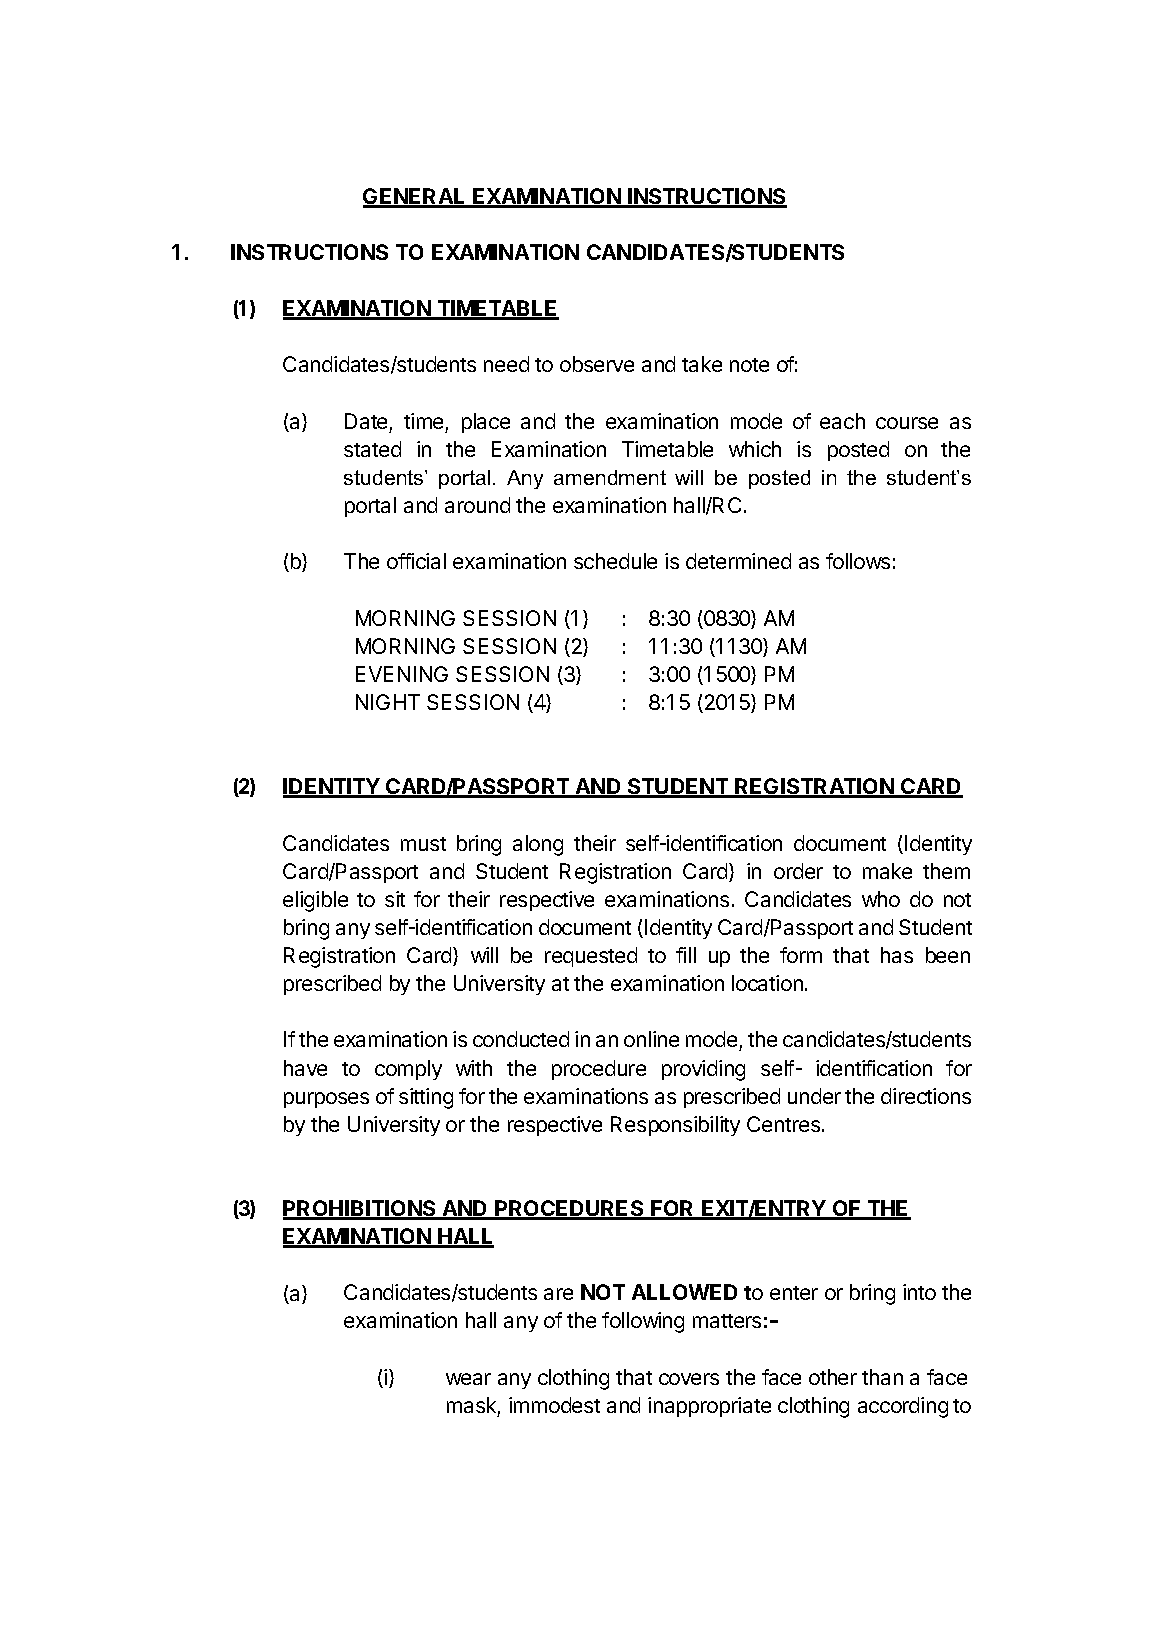 The width and height of the page is (1152, 1628). I want to click on make, so click(887, 871).
